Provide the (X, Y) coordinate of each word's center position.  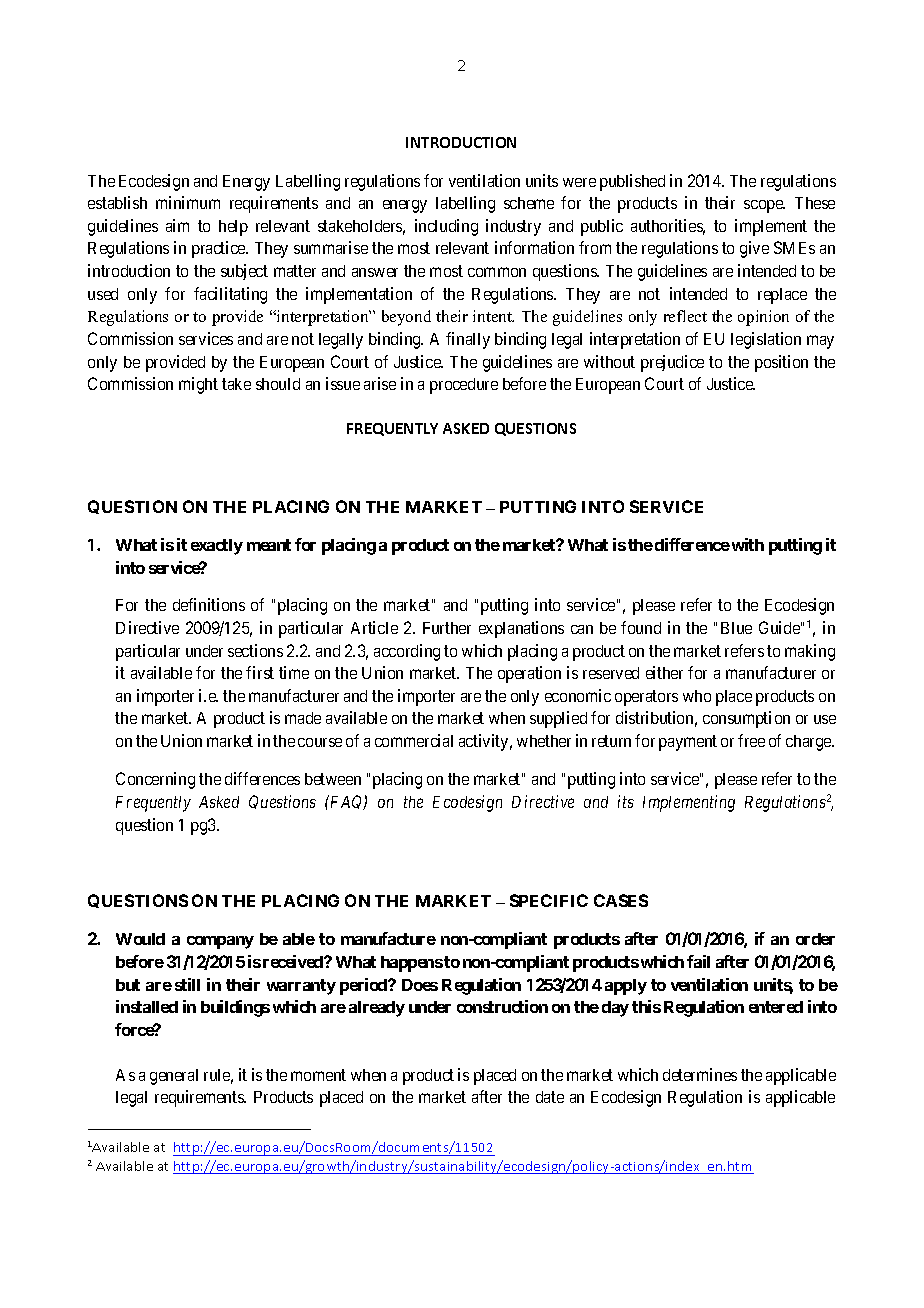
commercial (414, 740)
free (751, 740)
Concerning (155, 780)
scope (764, 206)
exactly (217, 547)
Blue (736, 628)
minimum (188, 202)
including (446, 227)
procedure (464, 386)
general (174, 1077)
